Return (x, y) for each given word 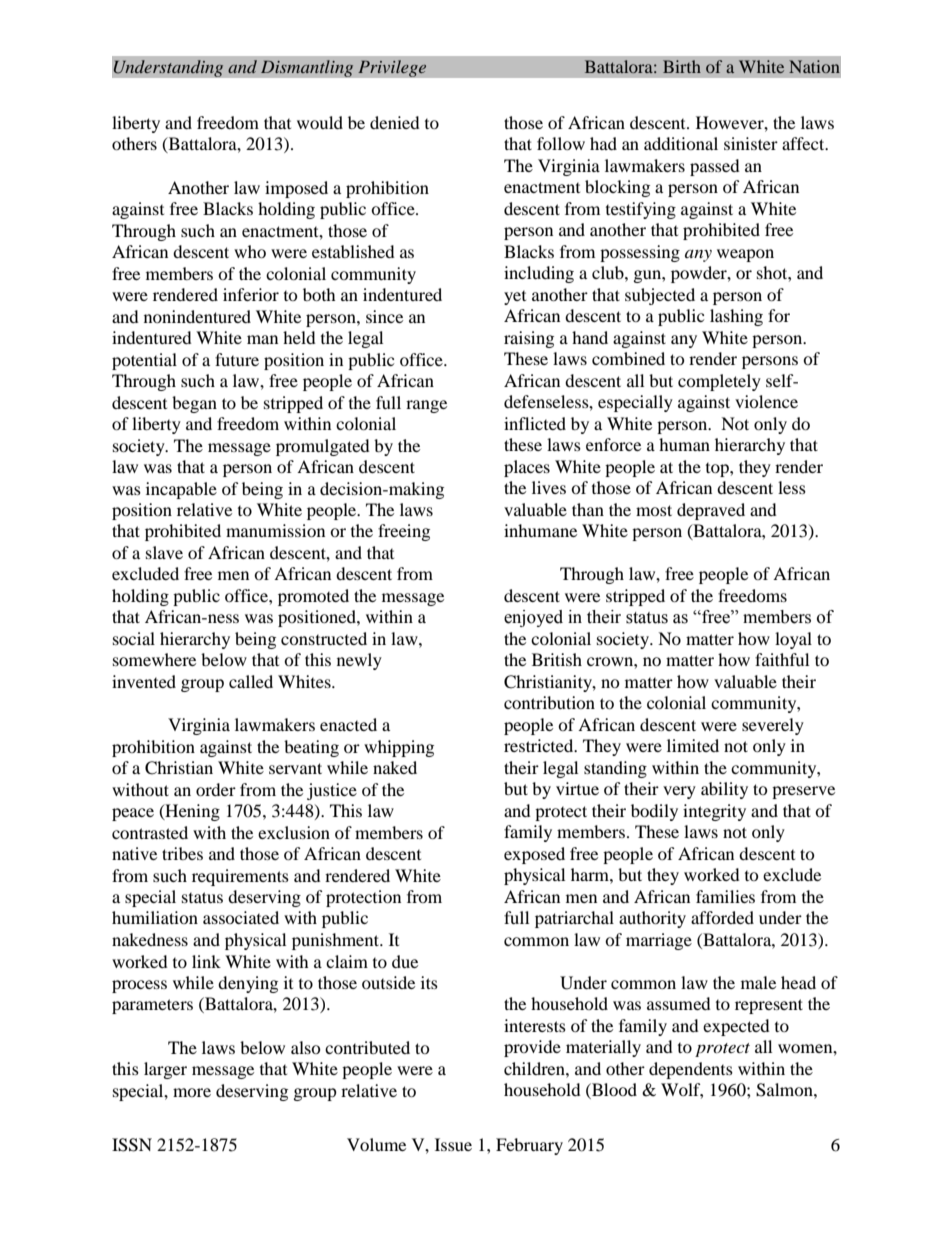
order (216, 789)
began (194, 404)
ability (724, 790)
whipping (399, 748)
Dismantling (307, 68)
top (718, 470)
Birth (682, 66)
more (192, 1092)
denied (395, 122)
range (426, 406)
